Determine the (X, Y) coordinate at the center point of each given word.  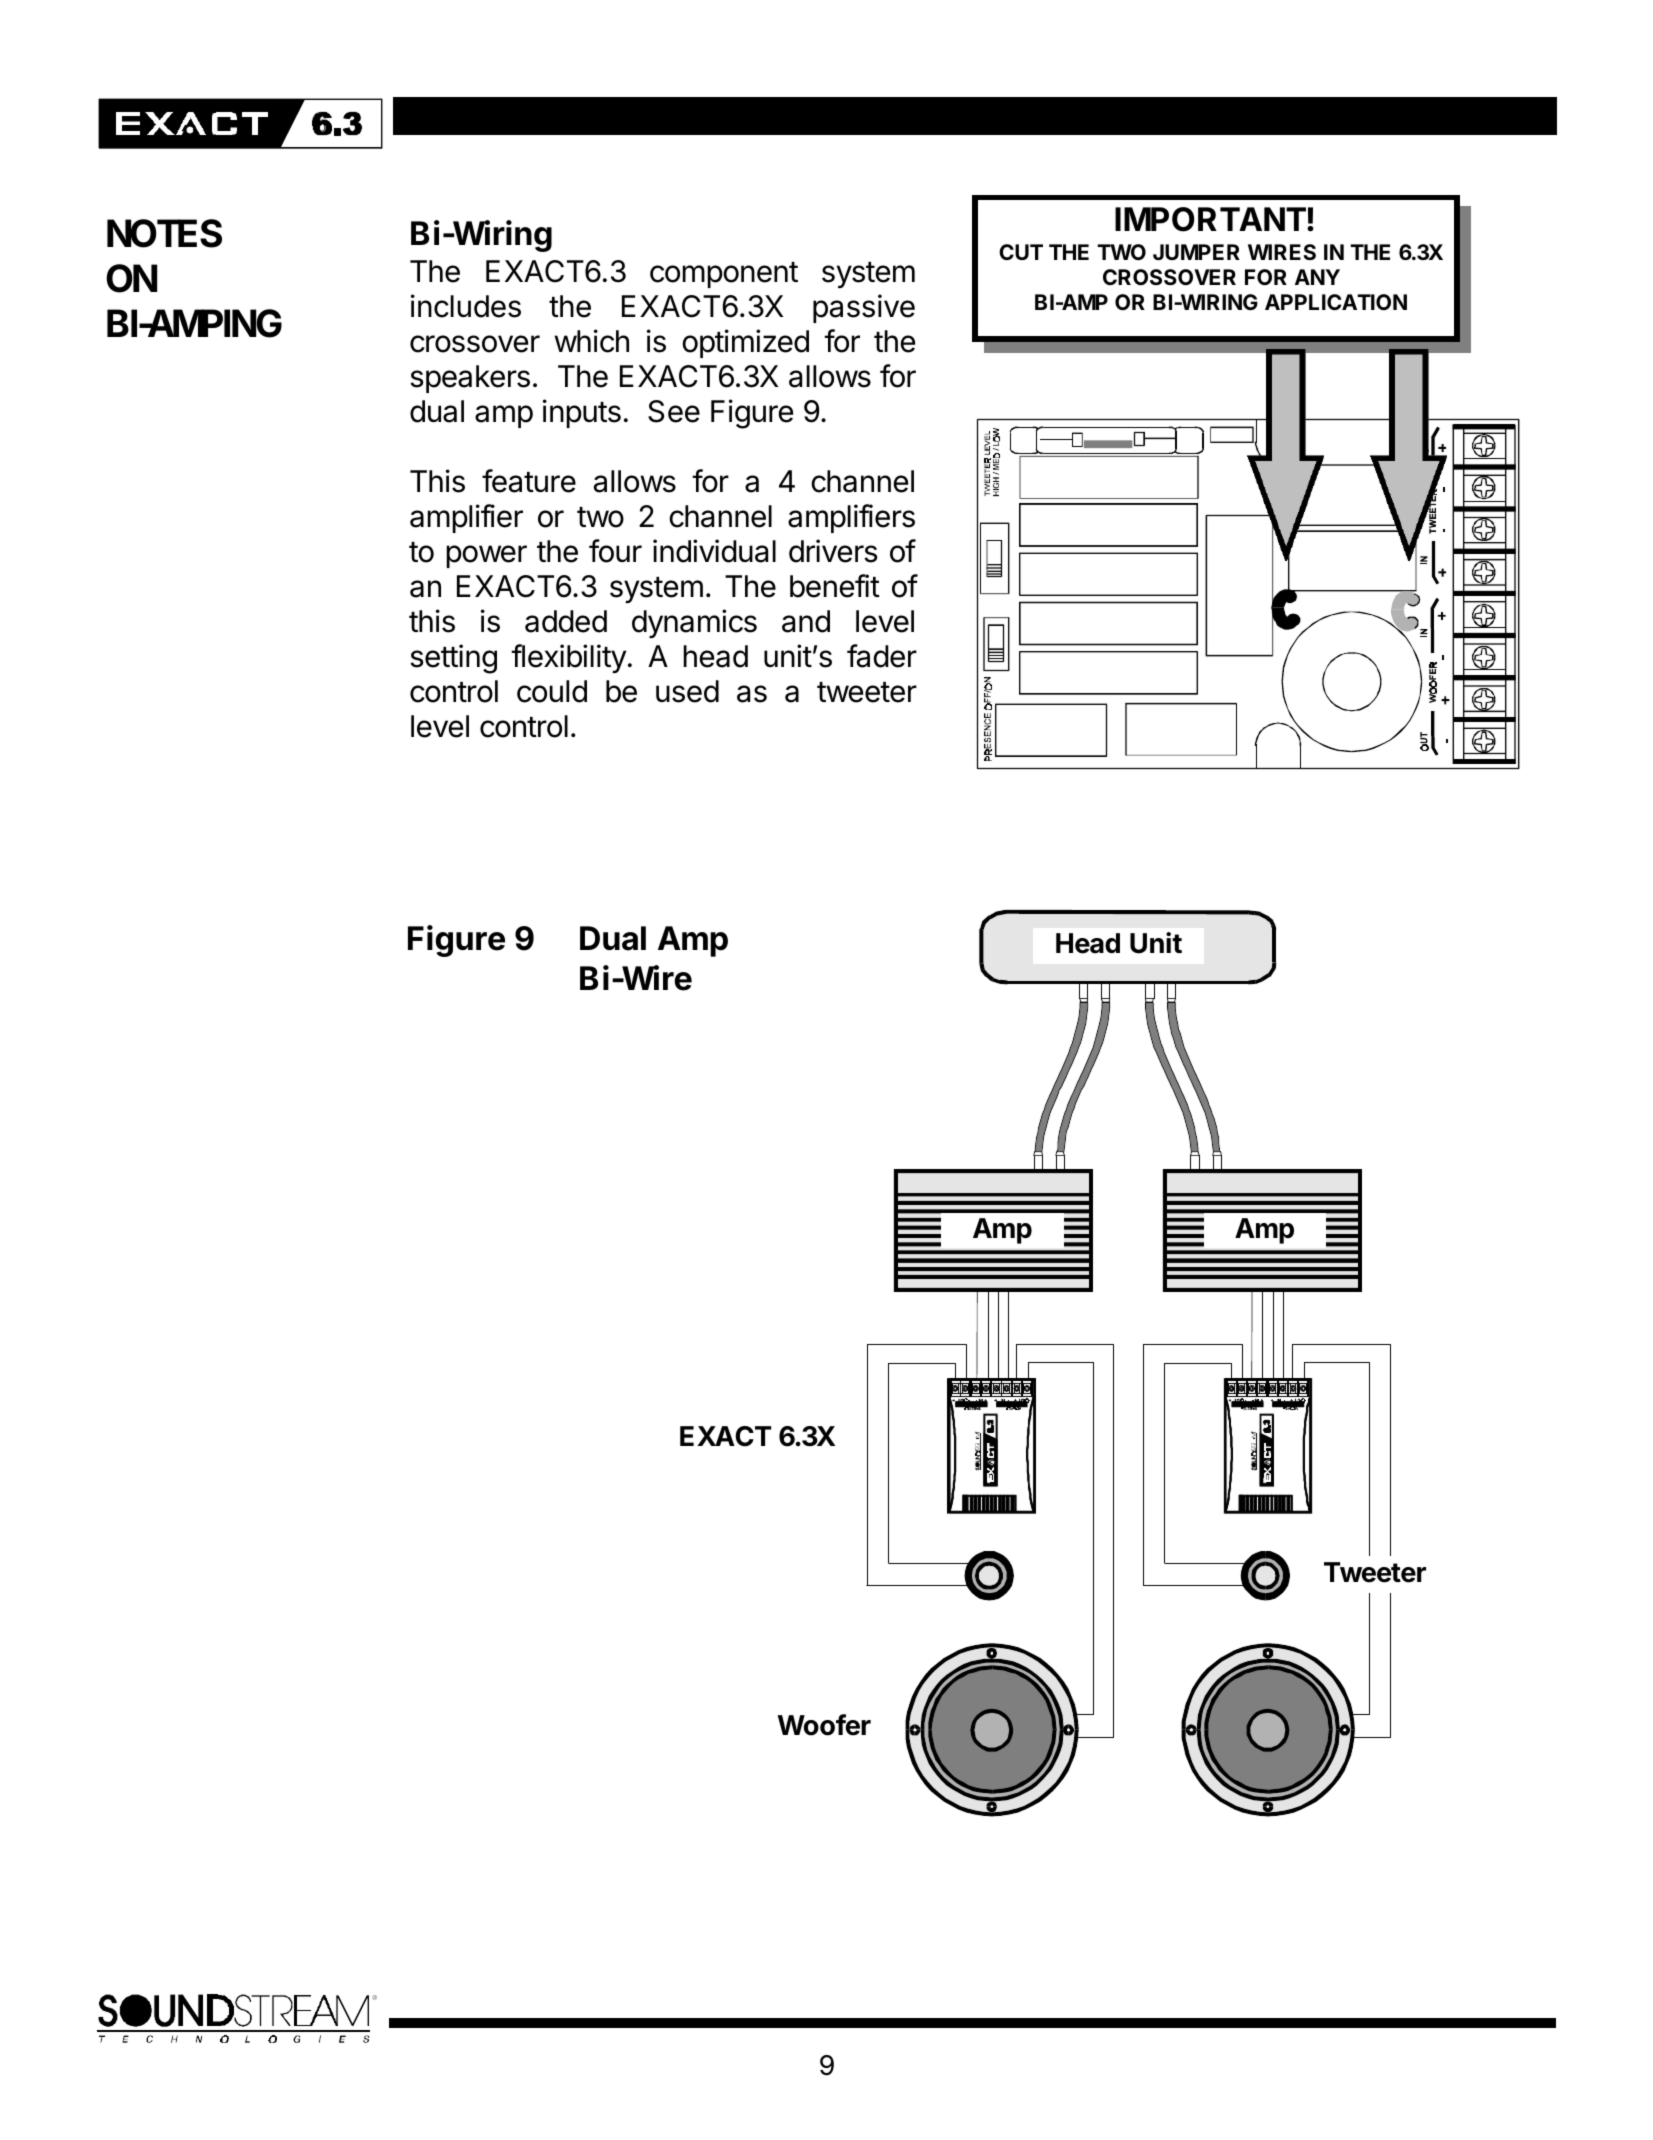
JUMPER (1196, 252)
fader (882, 656)
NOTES (164, 233)
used (687, 691)
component (724, 275)
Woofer (824, 1725)
